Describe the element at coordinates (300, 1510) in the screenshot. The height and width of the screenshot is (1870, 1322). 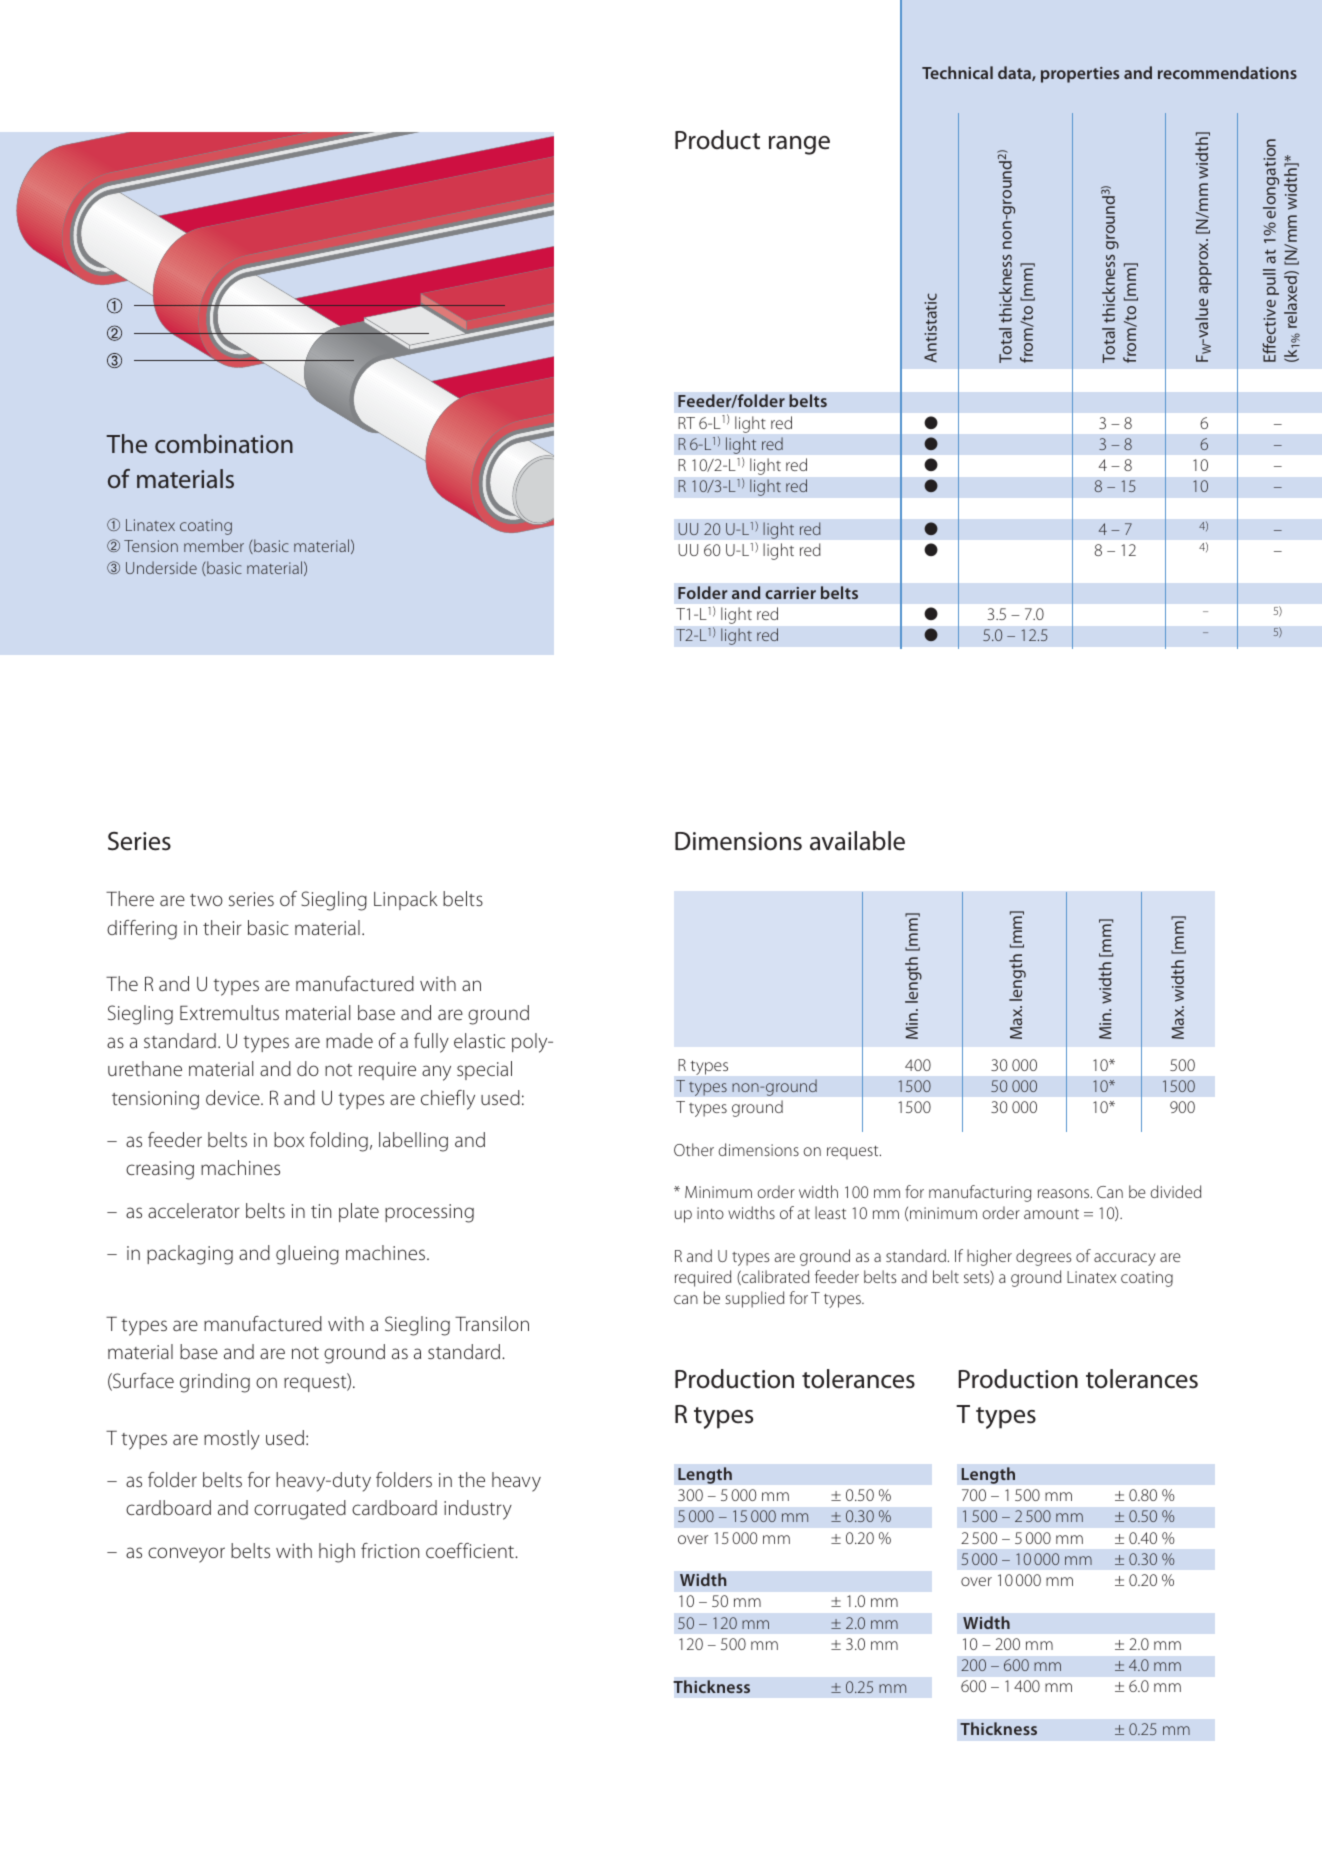
I see `corrugated` at that location.
